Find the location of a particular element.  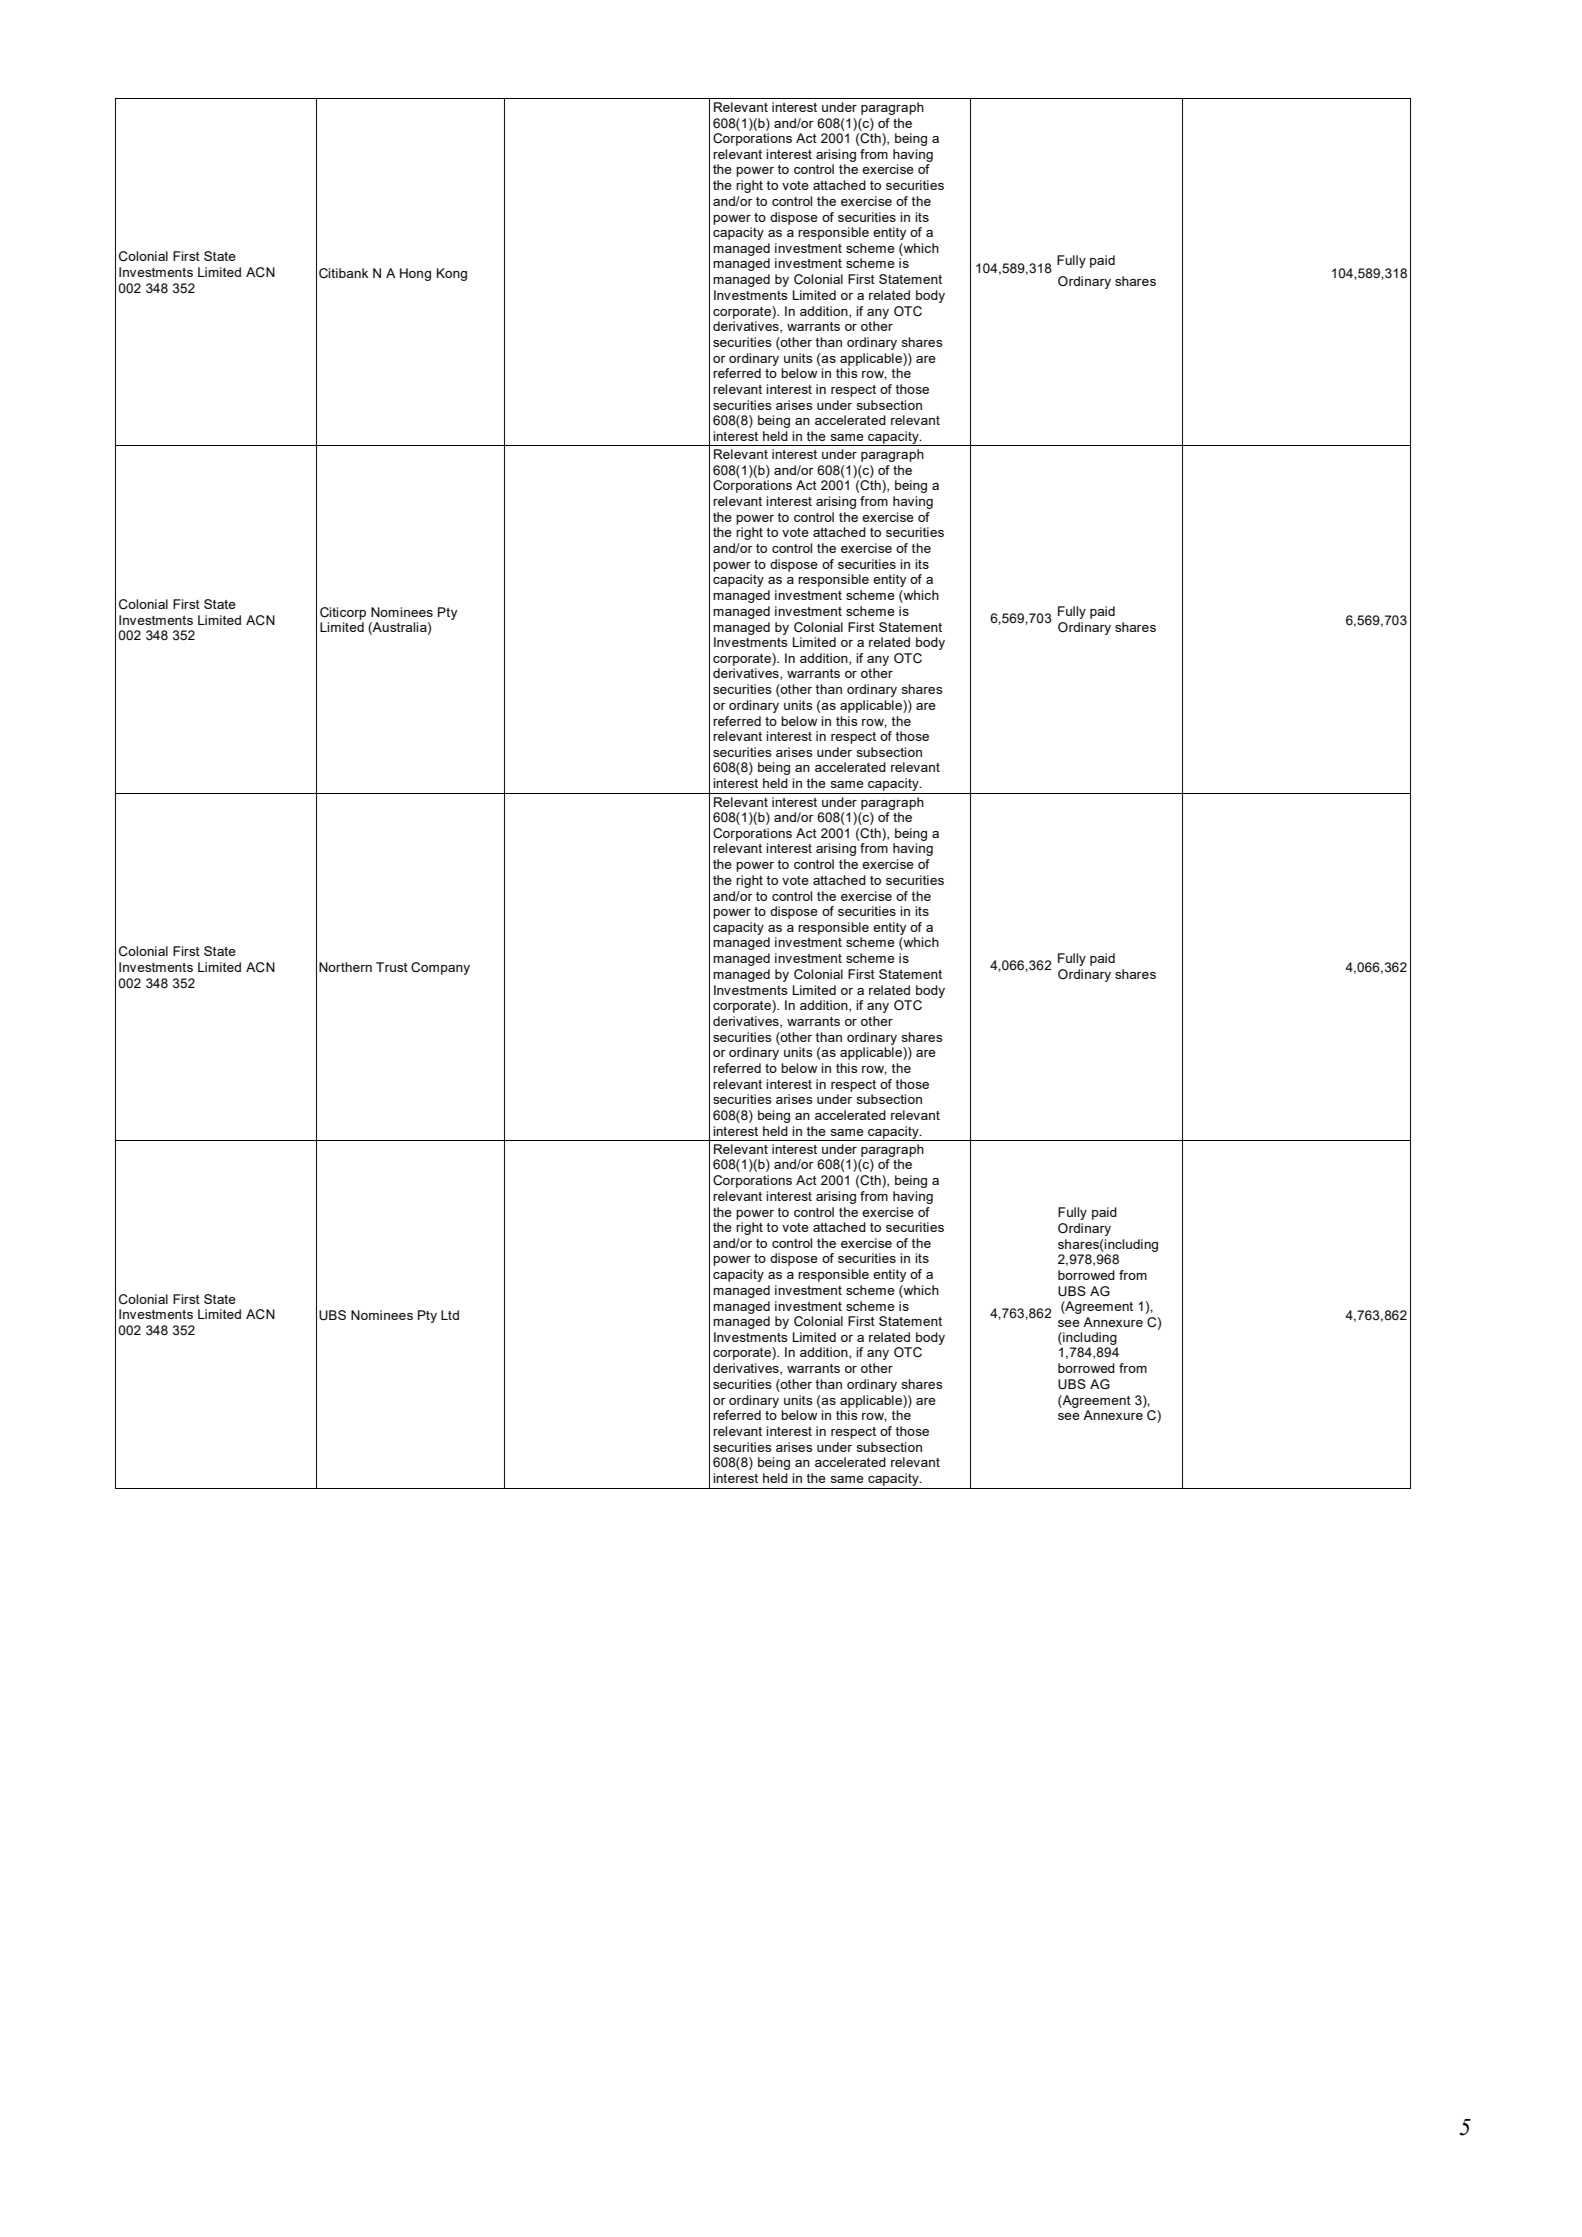

Company is located at coordinates (440, 968).
